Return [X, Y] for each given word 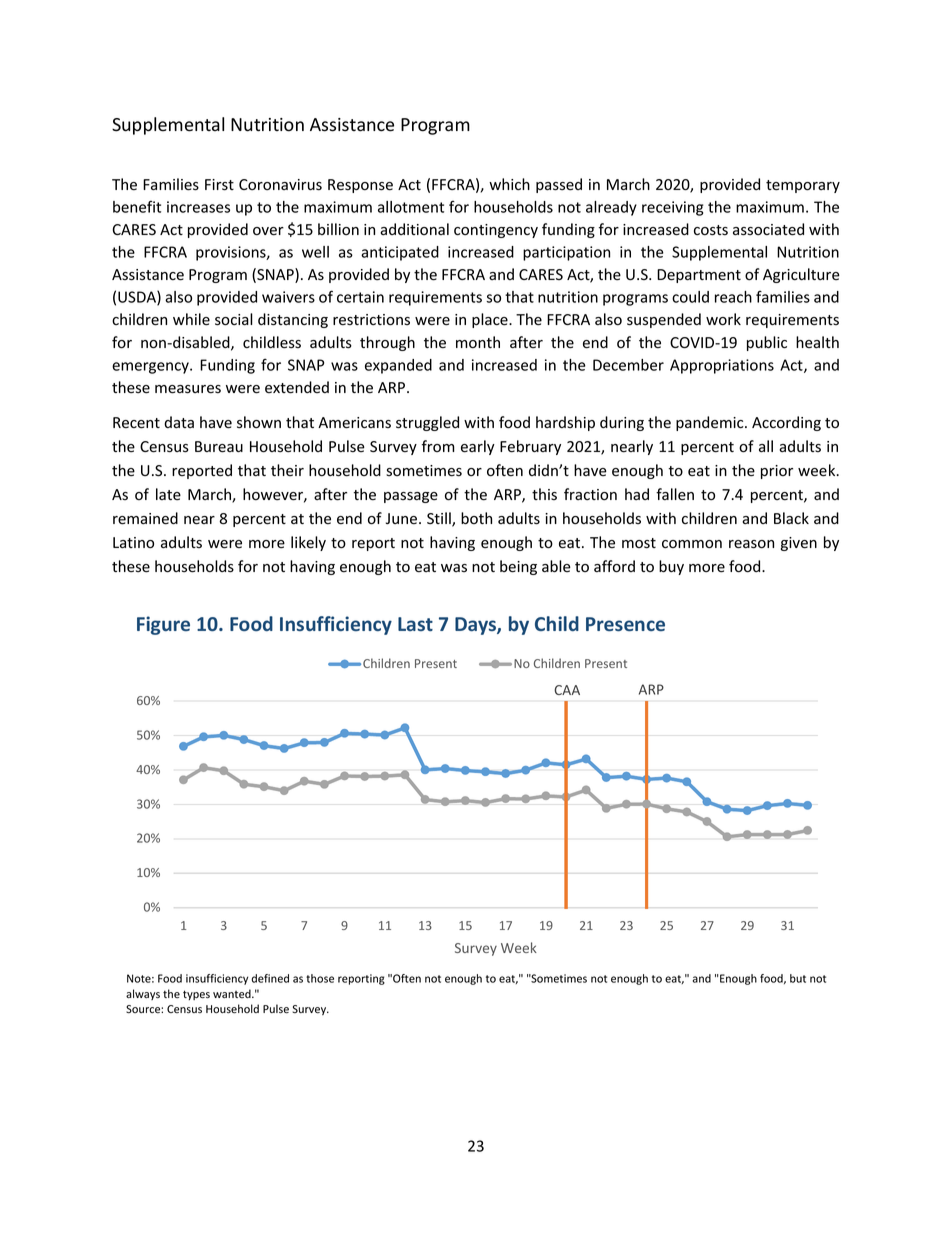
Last [415, 624]
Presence [625, 624]
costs [711, 230]
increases [198, 207]
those [320, 978]
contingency [496, 231]
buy [671, 567]
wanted [233, 993]
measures [188, 389]
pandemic [711, 423]
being [518, 567]
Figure [163, 625]
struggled [427, 423]
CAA [567, 690]
